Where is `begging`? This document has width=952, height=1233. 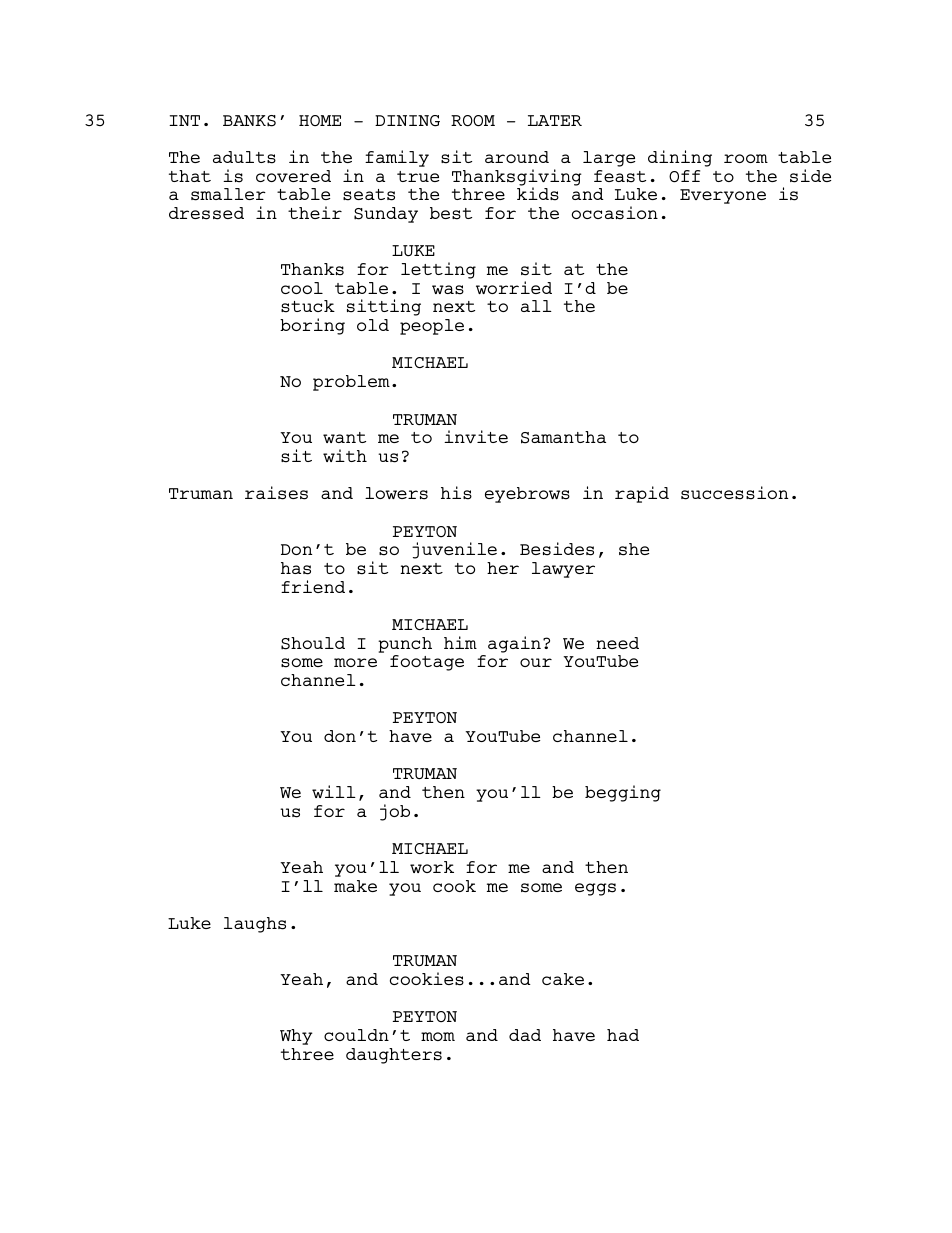
begging is located at coordinates (623, 793).
